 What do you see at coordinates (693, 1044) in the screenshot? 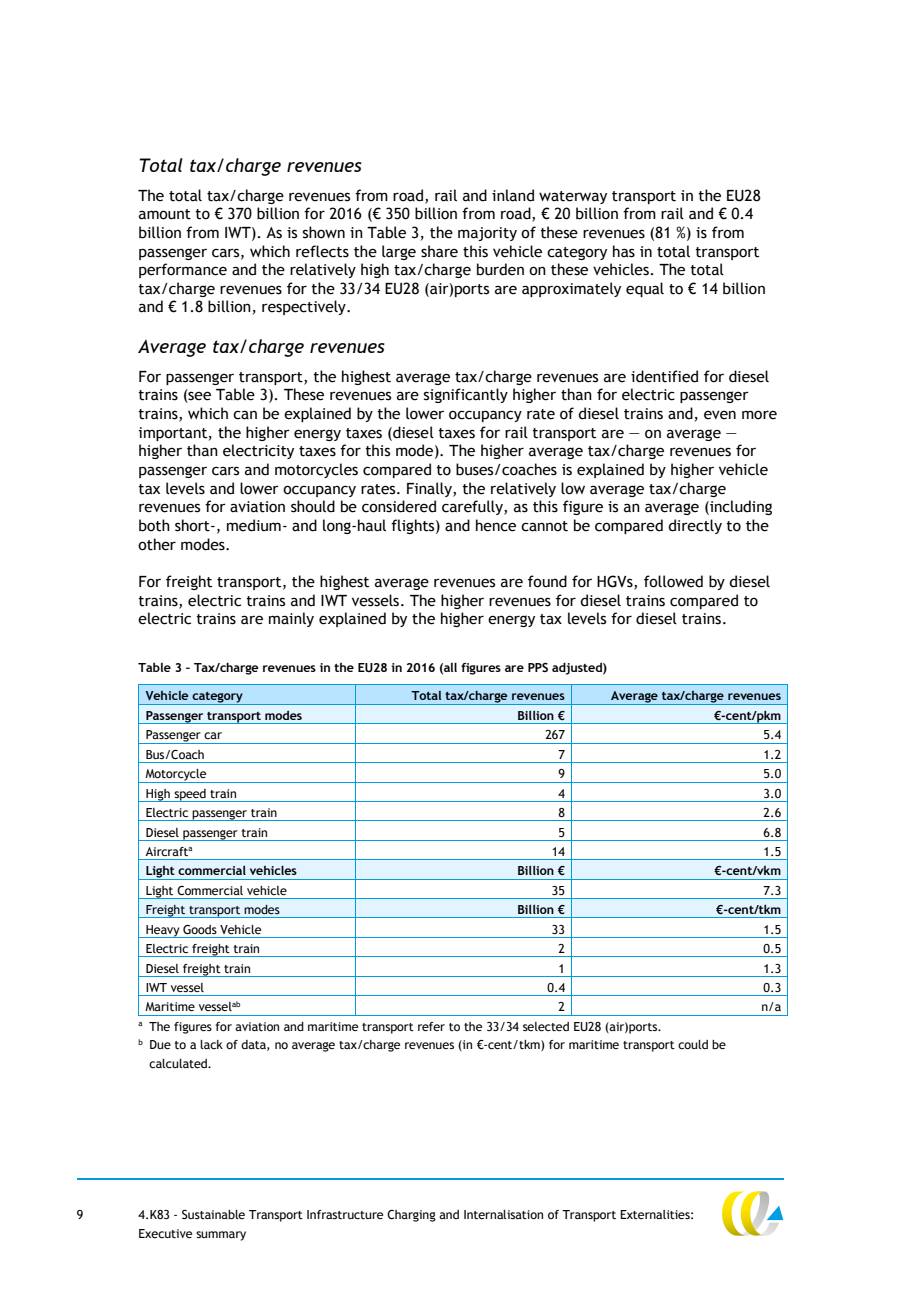
I see `could` at bounding box center [693, 1044].
